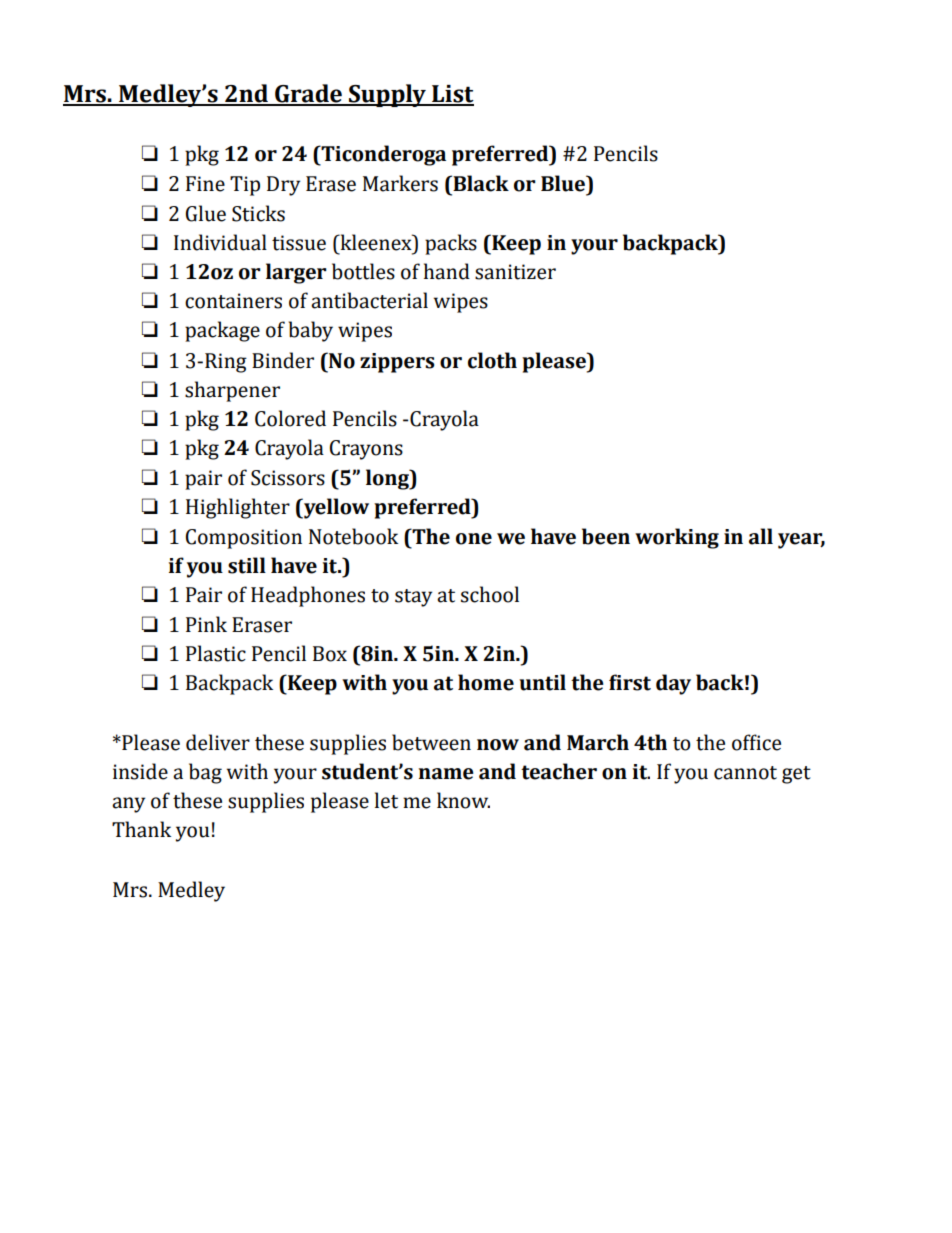 This page has width=952, height=1233. I want to click on know, so click(463, 800).
